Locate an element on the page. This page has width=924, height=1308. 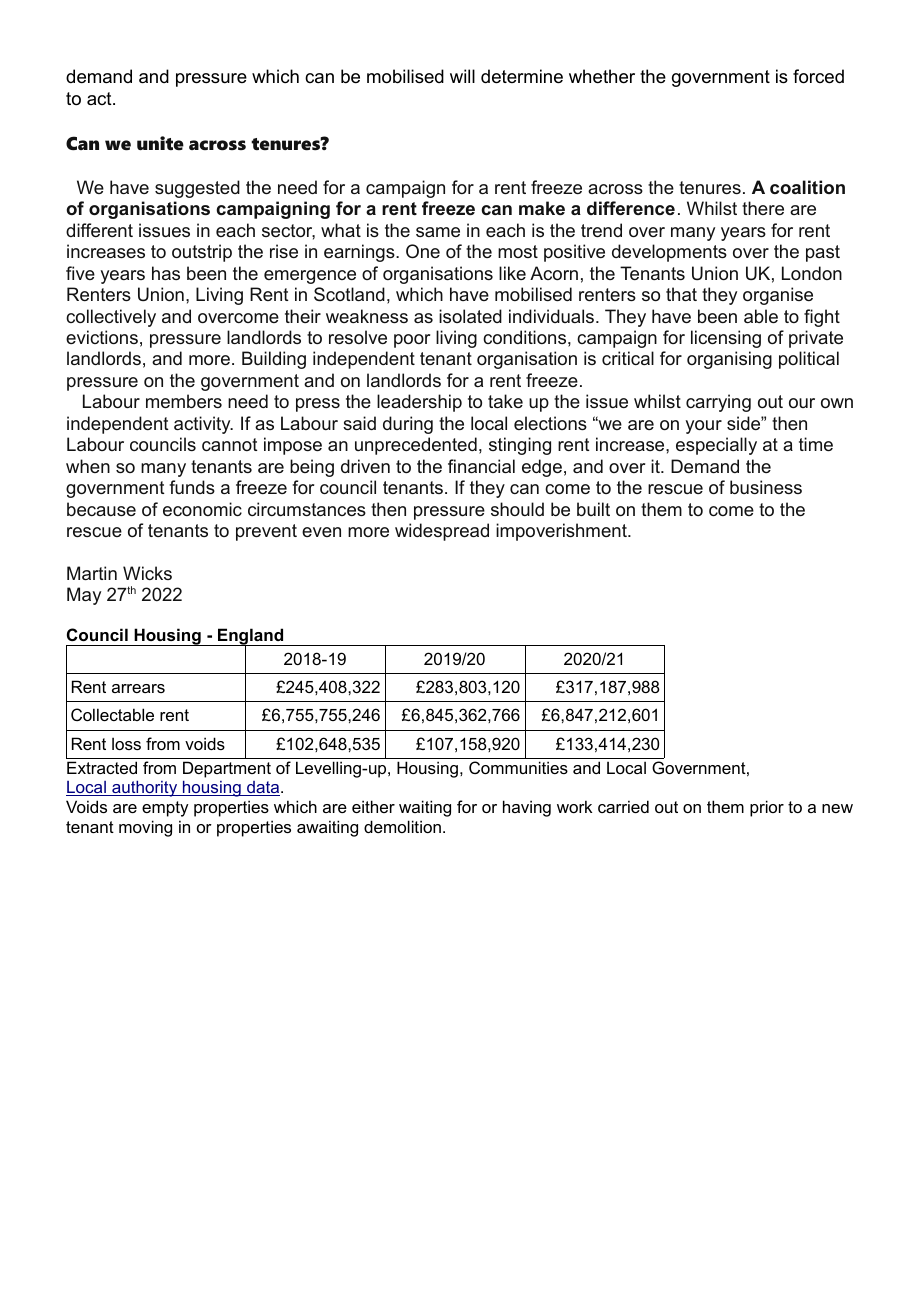
organise is located at coordinates (778, 296).
